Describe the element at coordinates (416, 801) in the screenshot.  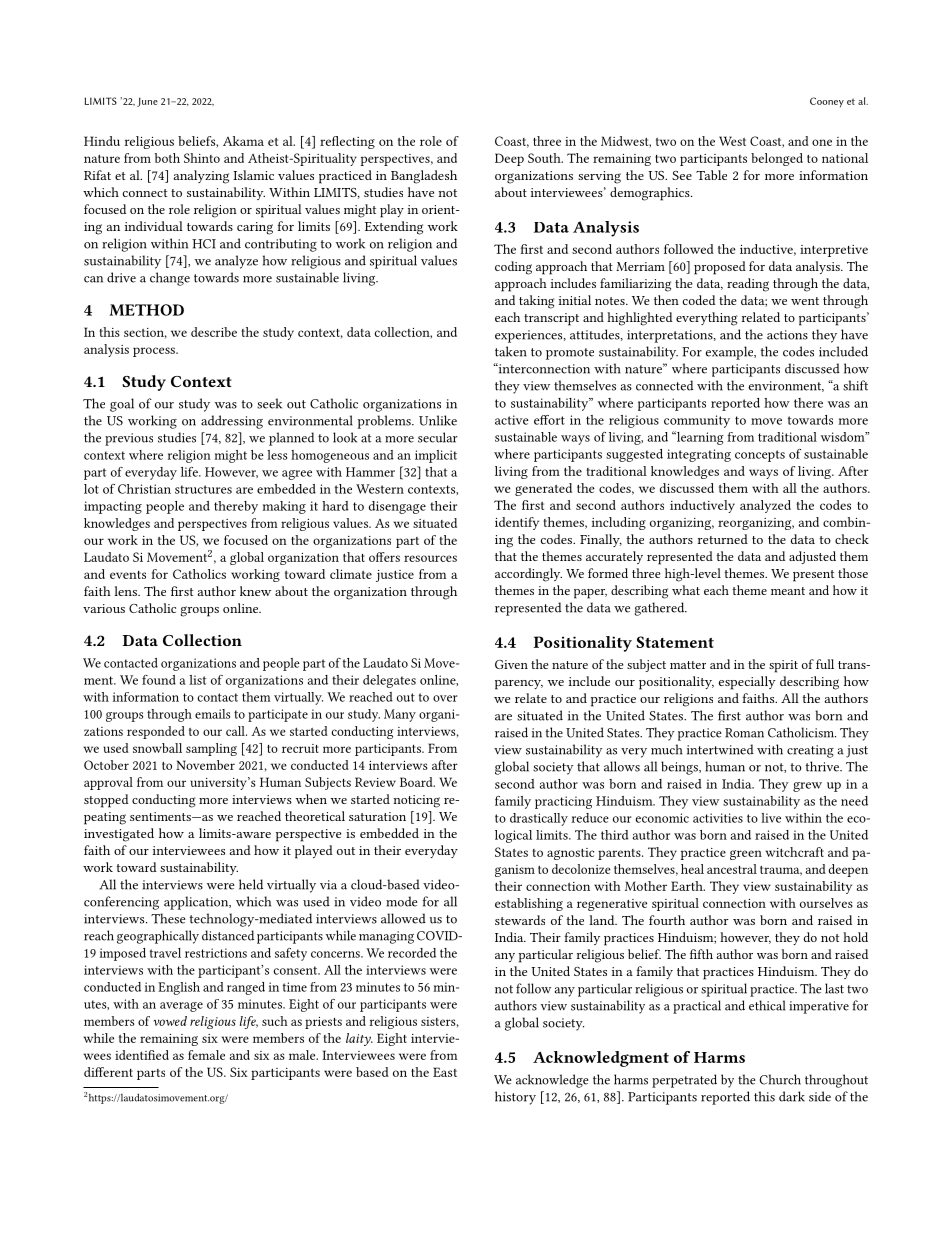
I see `noticing` at that location.
